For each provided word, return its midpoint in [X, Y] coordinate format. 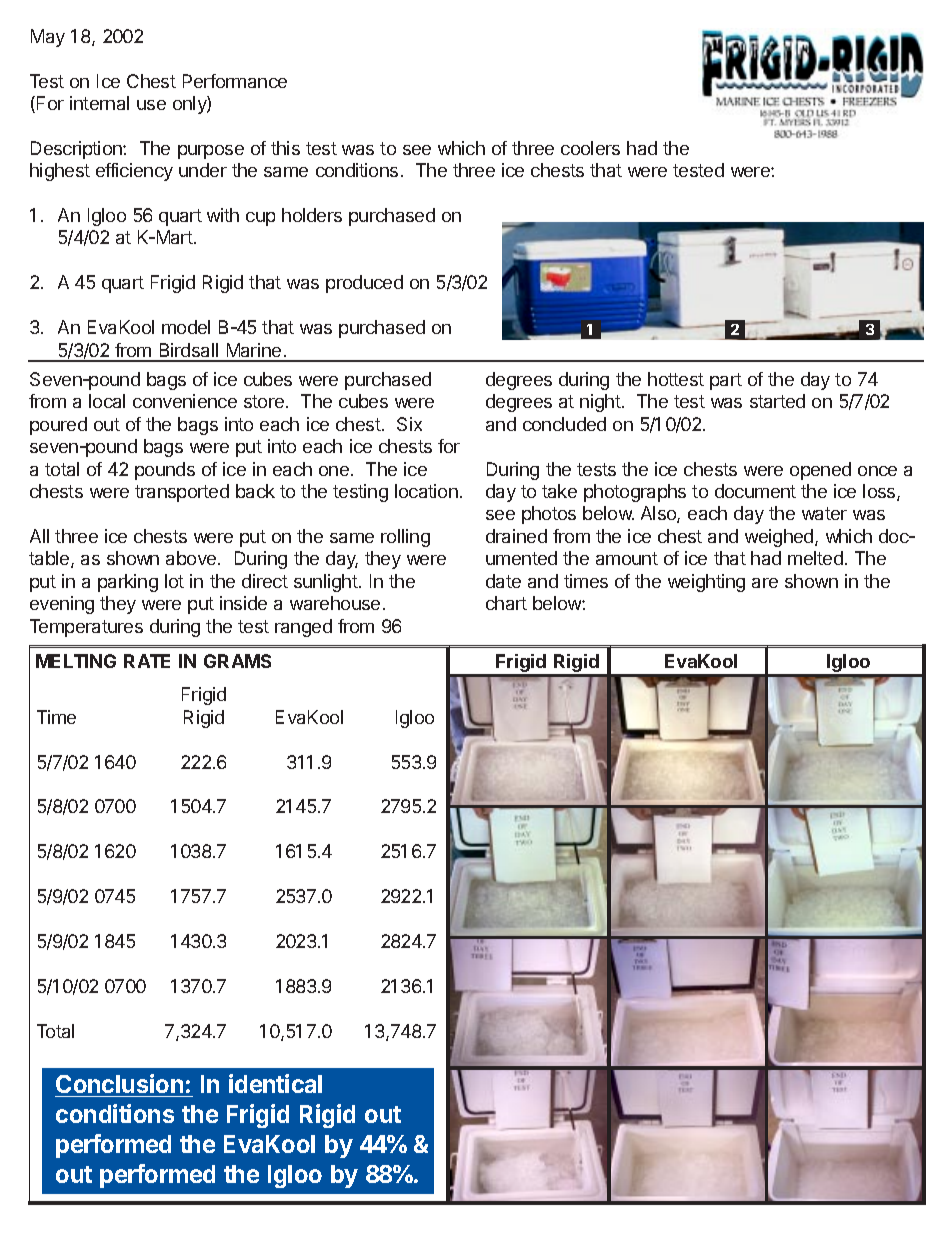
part [726, 381]
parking [128, 583]
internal [99, 103]
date [503, 581]
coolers [590, 148]
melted [815, 558]
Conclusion [120, 1085]
